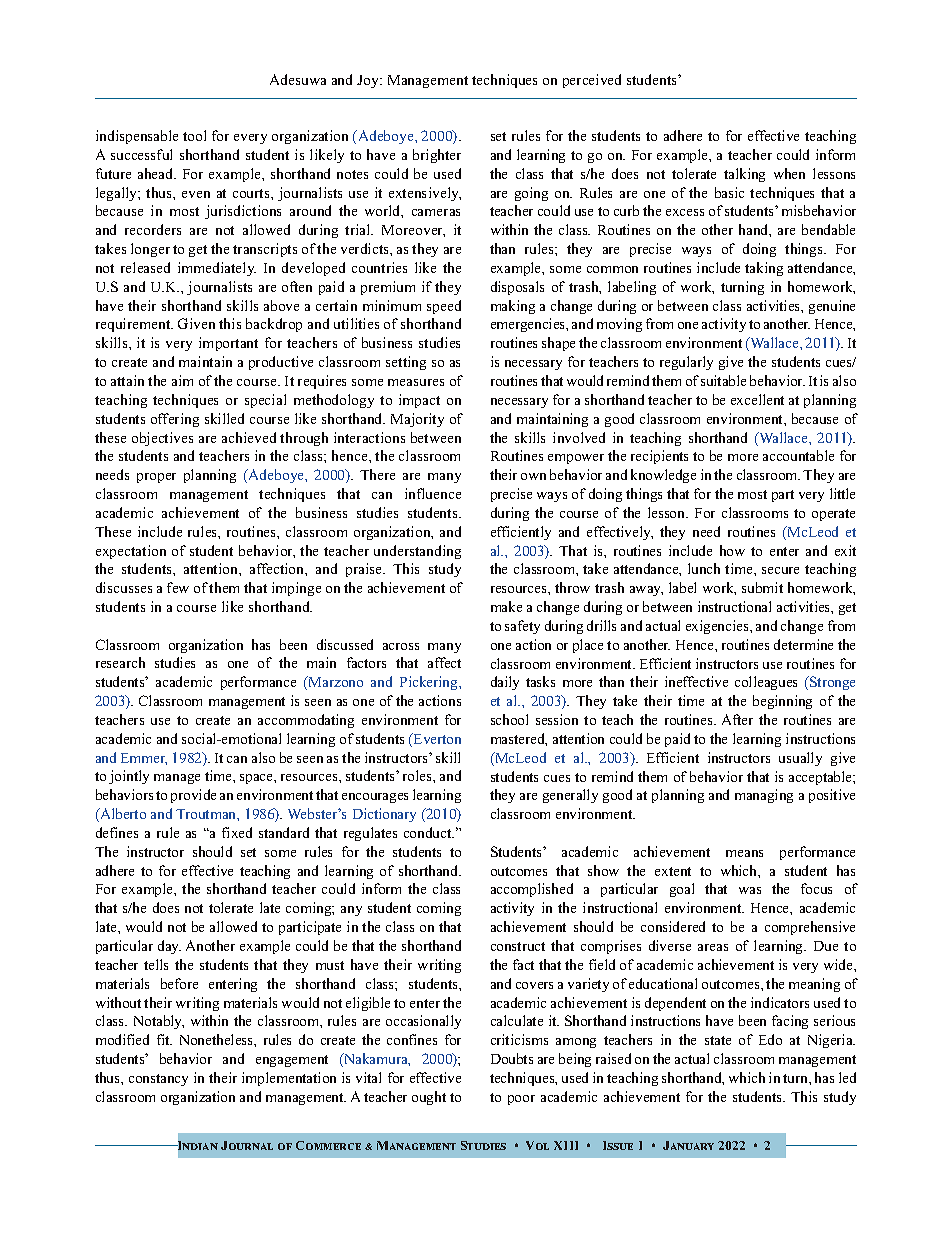 The width and height of the document is (952, 1233). Describe the element at coordinates (178, 587) in the document. I see `few` at that location.
